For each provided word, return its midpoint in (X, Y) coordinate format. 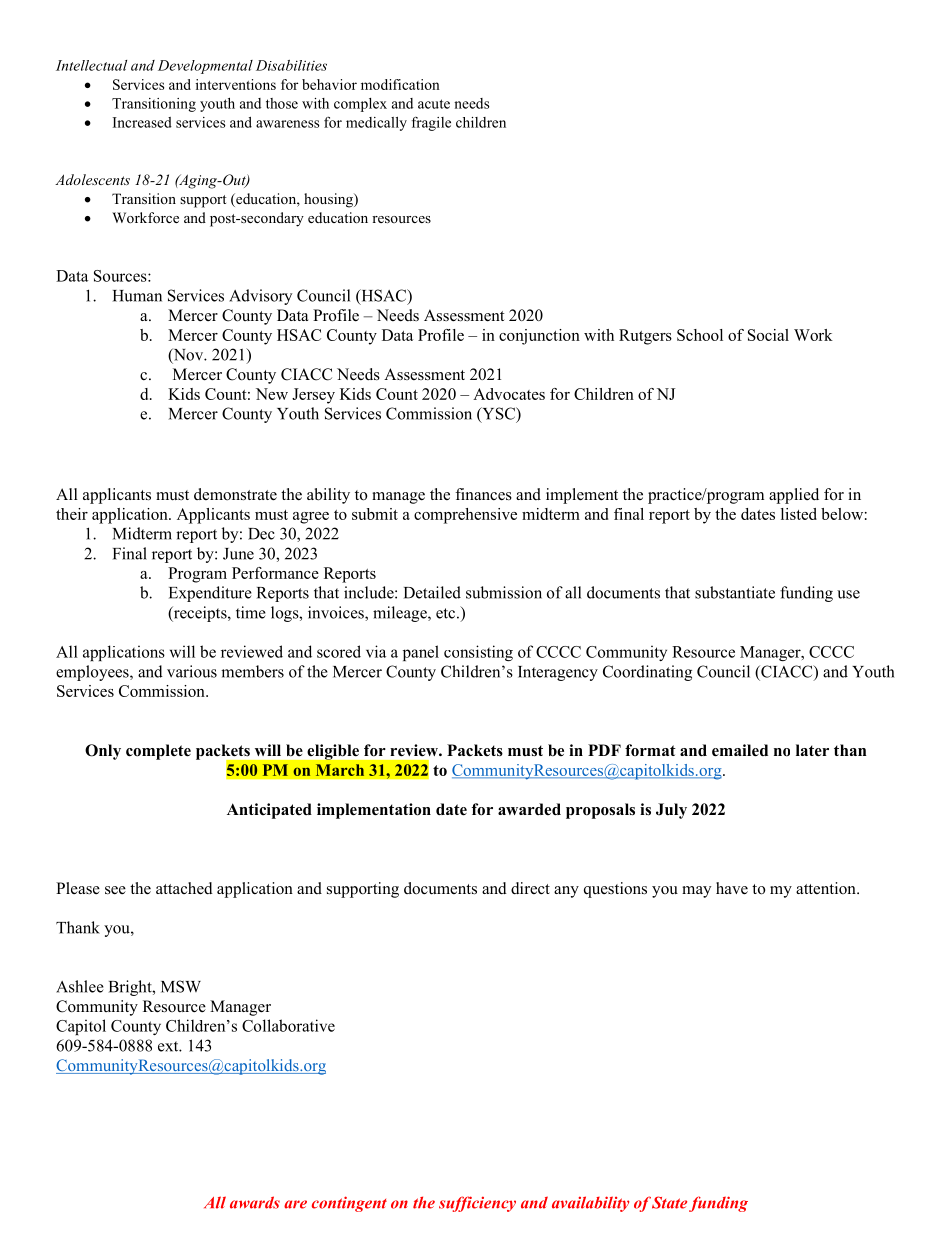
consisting (478, 653)
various (192, 671)
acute (434, 104)
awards (255, 1202)
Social (768, 335)
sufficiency (477, 1204)
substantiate (735, 592)
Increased (142, 122)
